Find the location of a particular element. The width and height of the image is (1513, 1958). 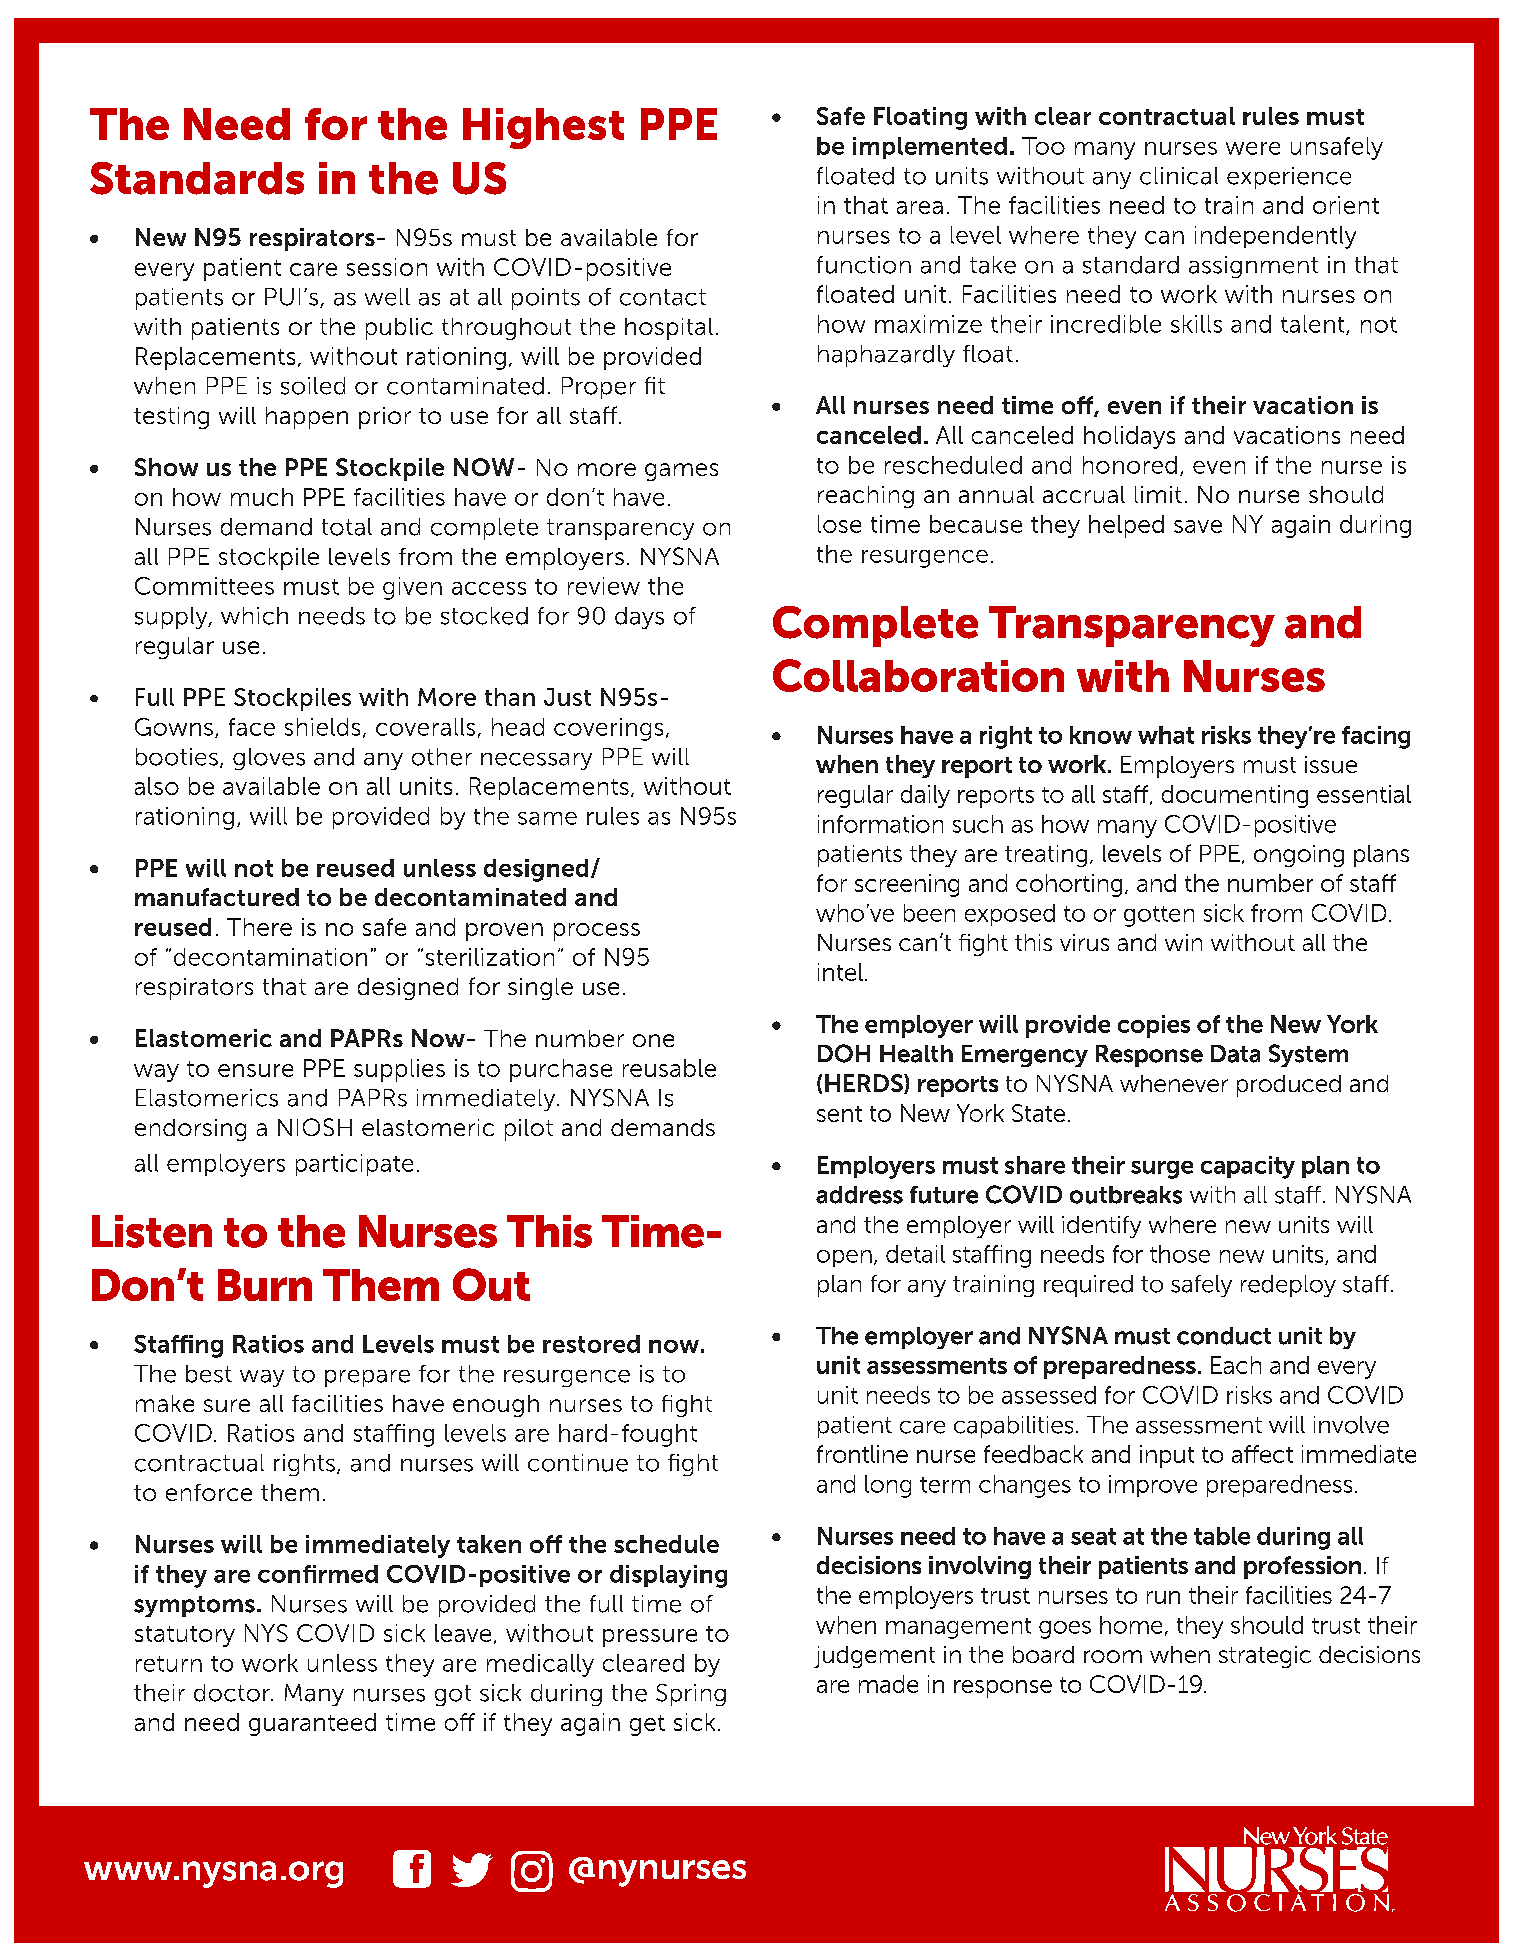

gloves is located at coordinates (269, 759).
